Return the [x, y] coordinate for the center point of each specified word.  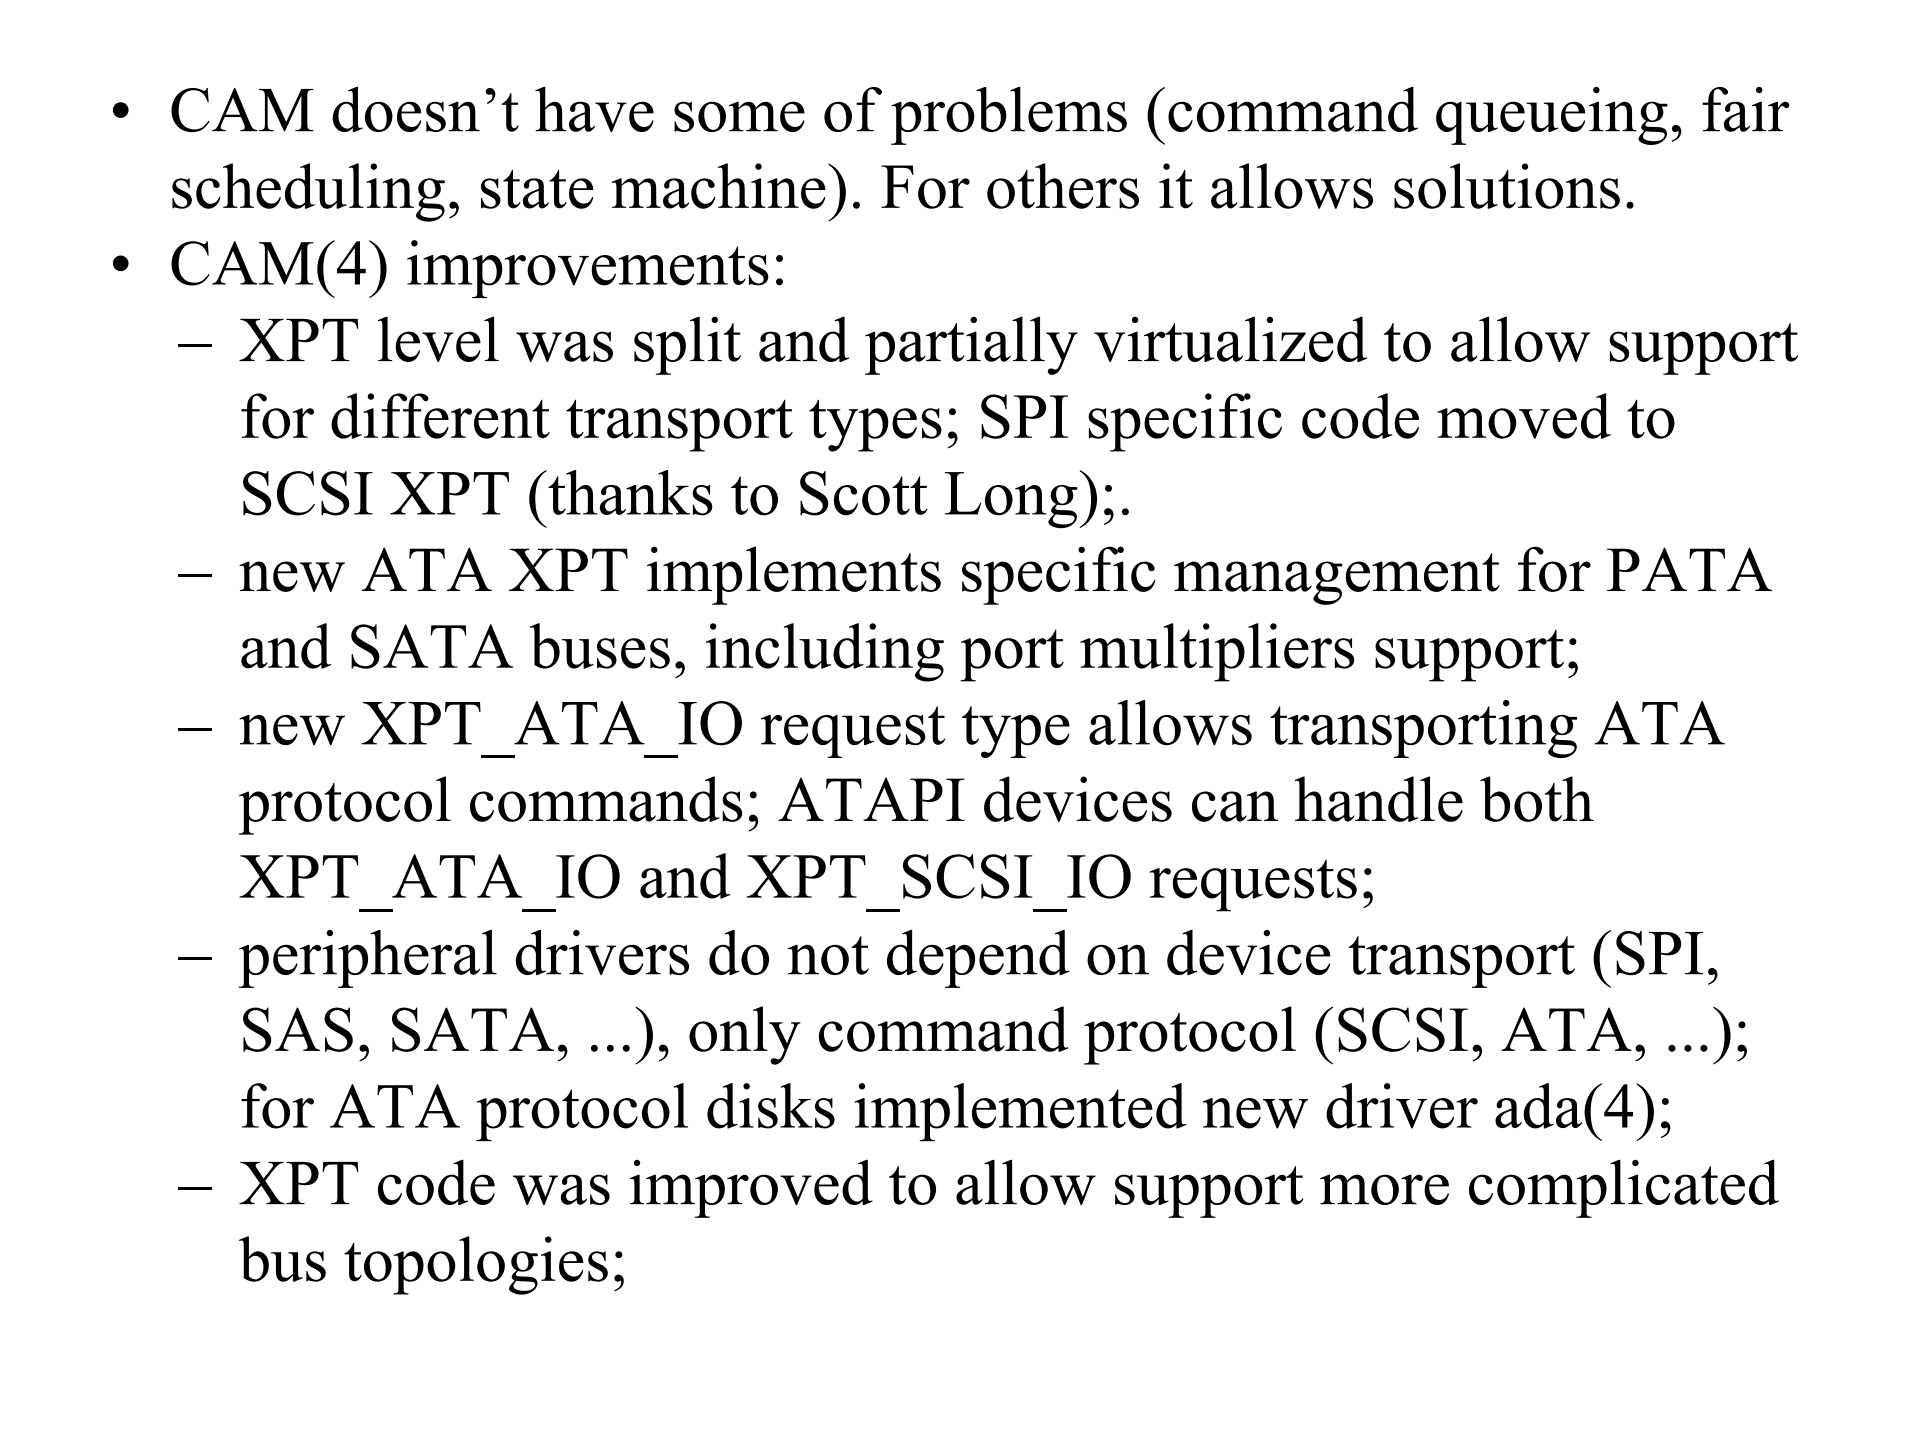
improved [751, 1189]
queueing [1552, 116]
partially [971, 345]
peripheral [368, 959]
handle [1378, 799]
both [1537, 799]
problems [1009, 116]
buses [600, 646]
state [537, 189]
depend [978, 959]
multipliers [1217, 652]
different [440, 416]
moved [1524, 416]
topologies [476, 1265]
